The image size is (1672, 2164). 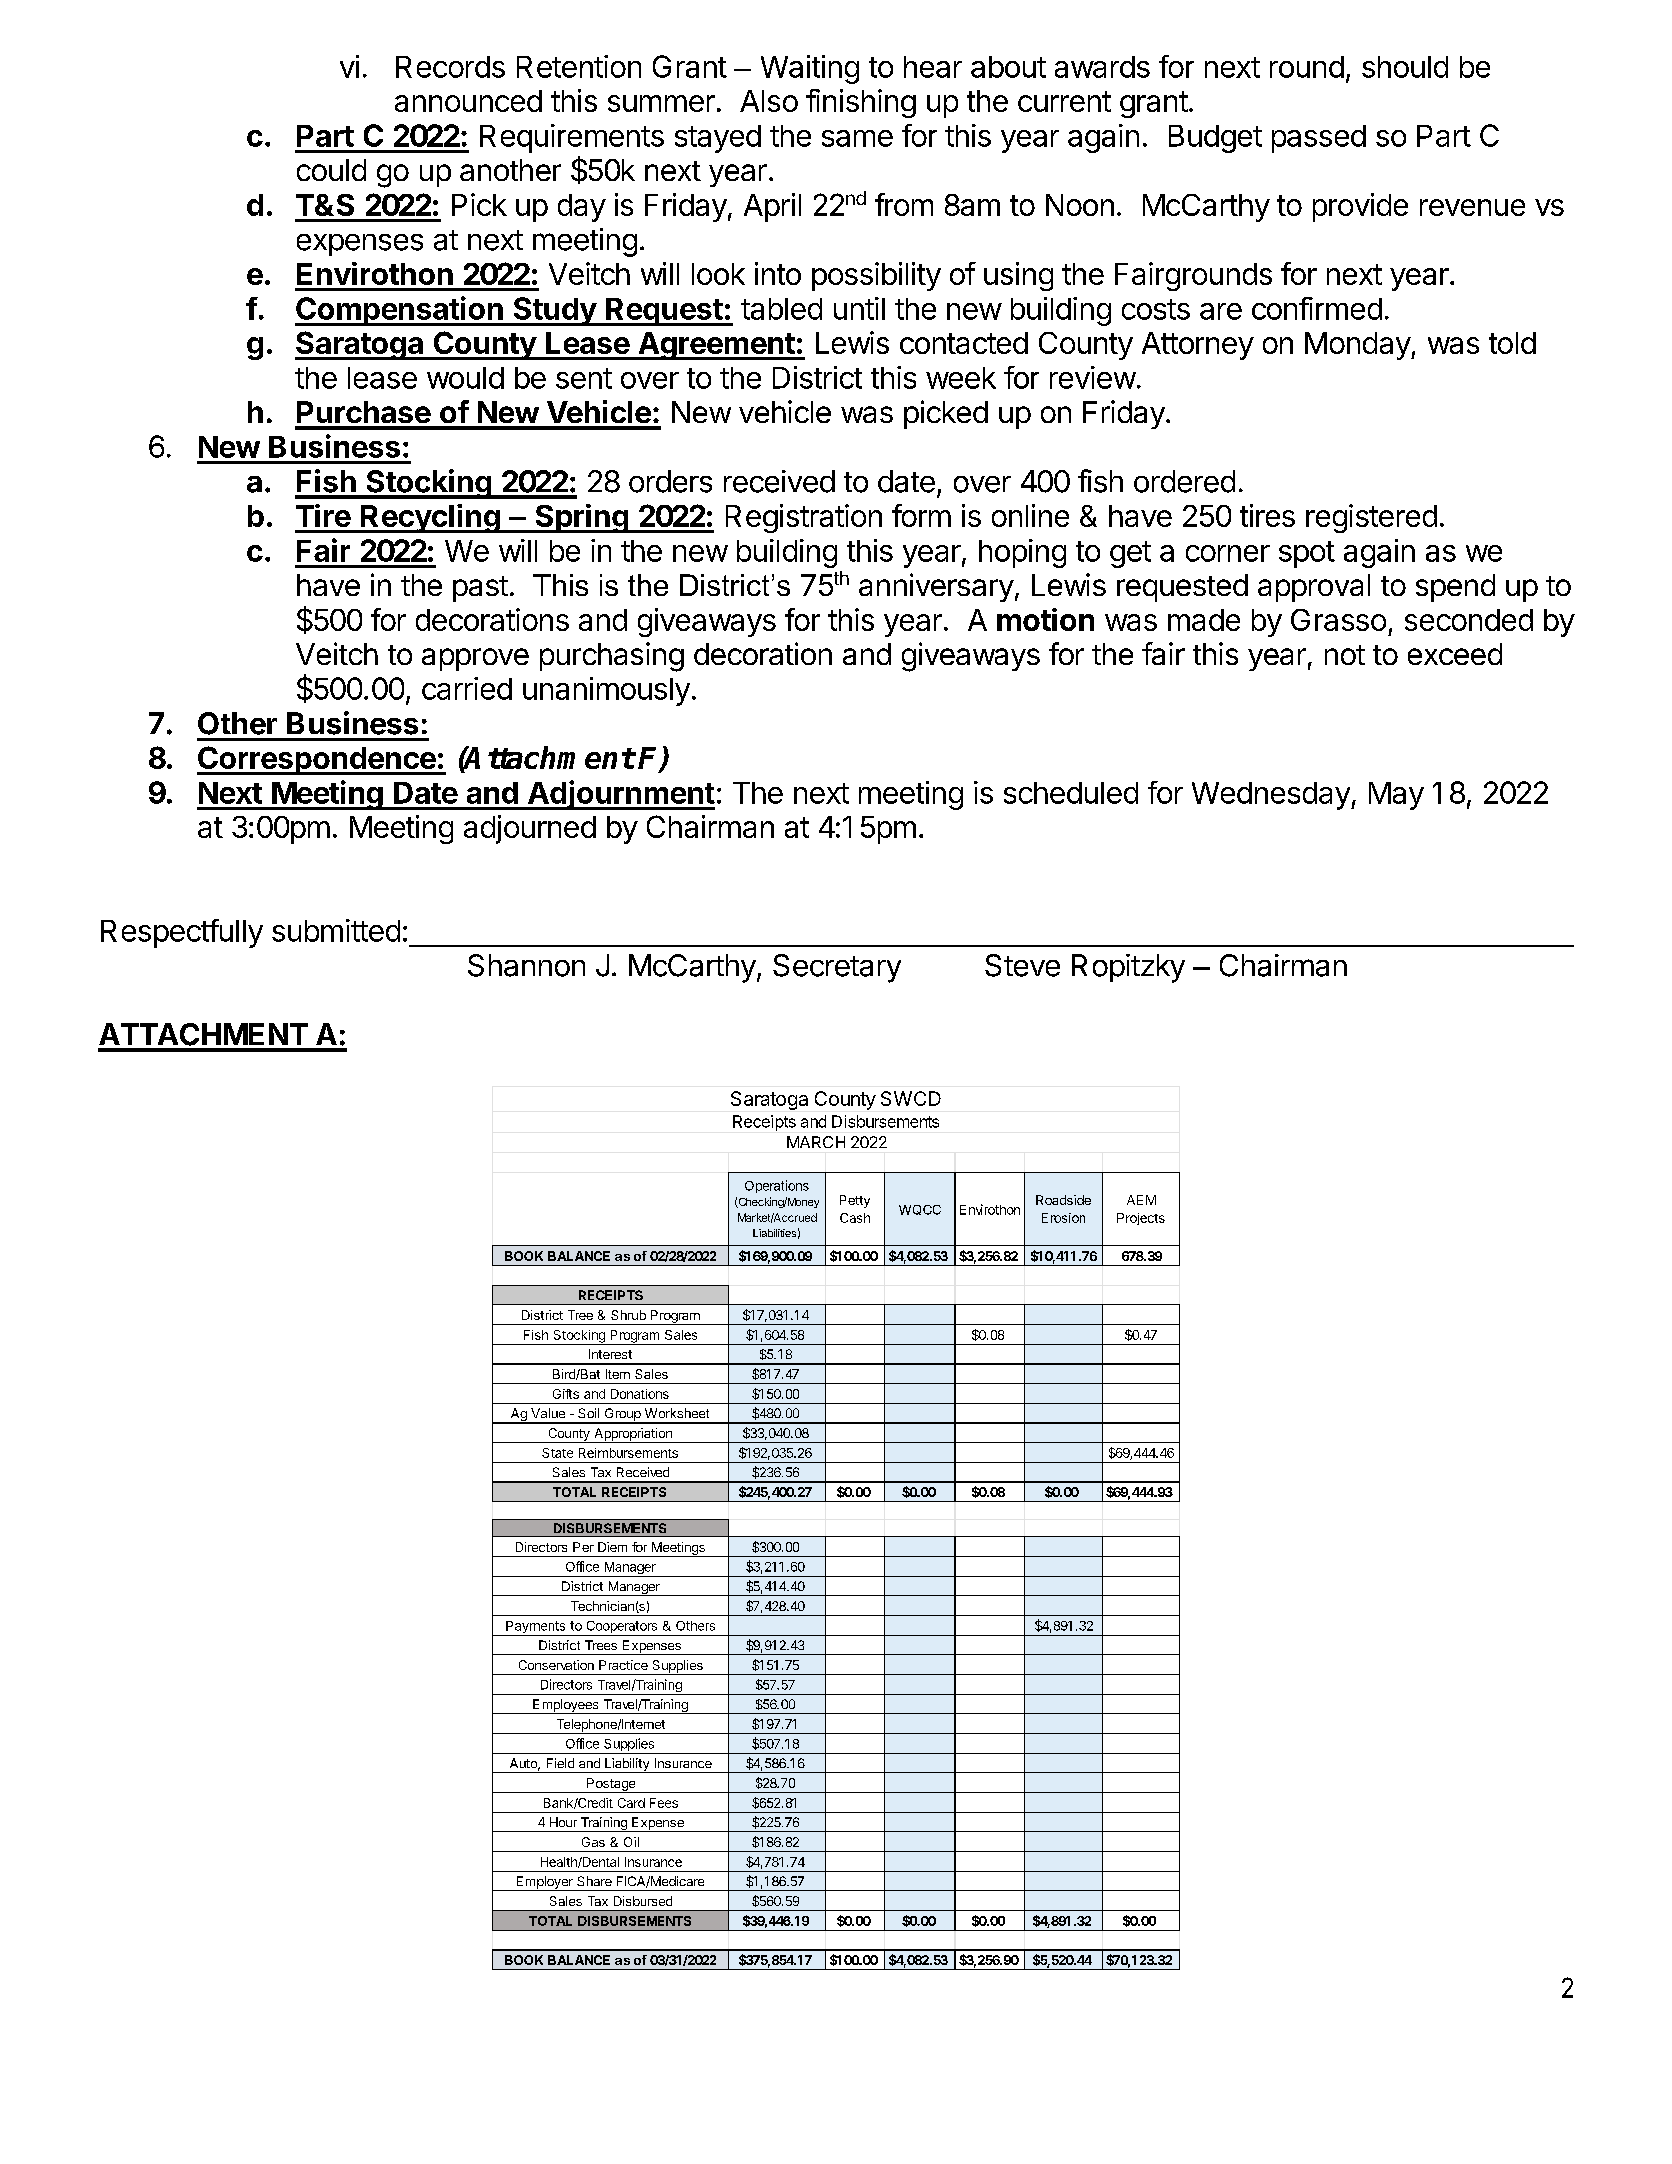 What do you see at coordinates (331, 170) in the page?
I see `could` at bounding box center [331, 170].
